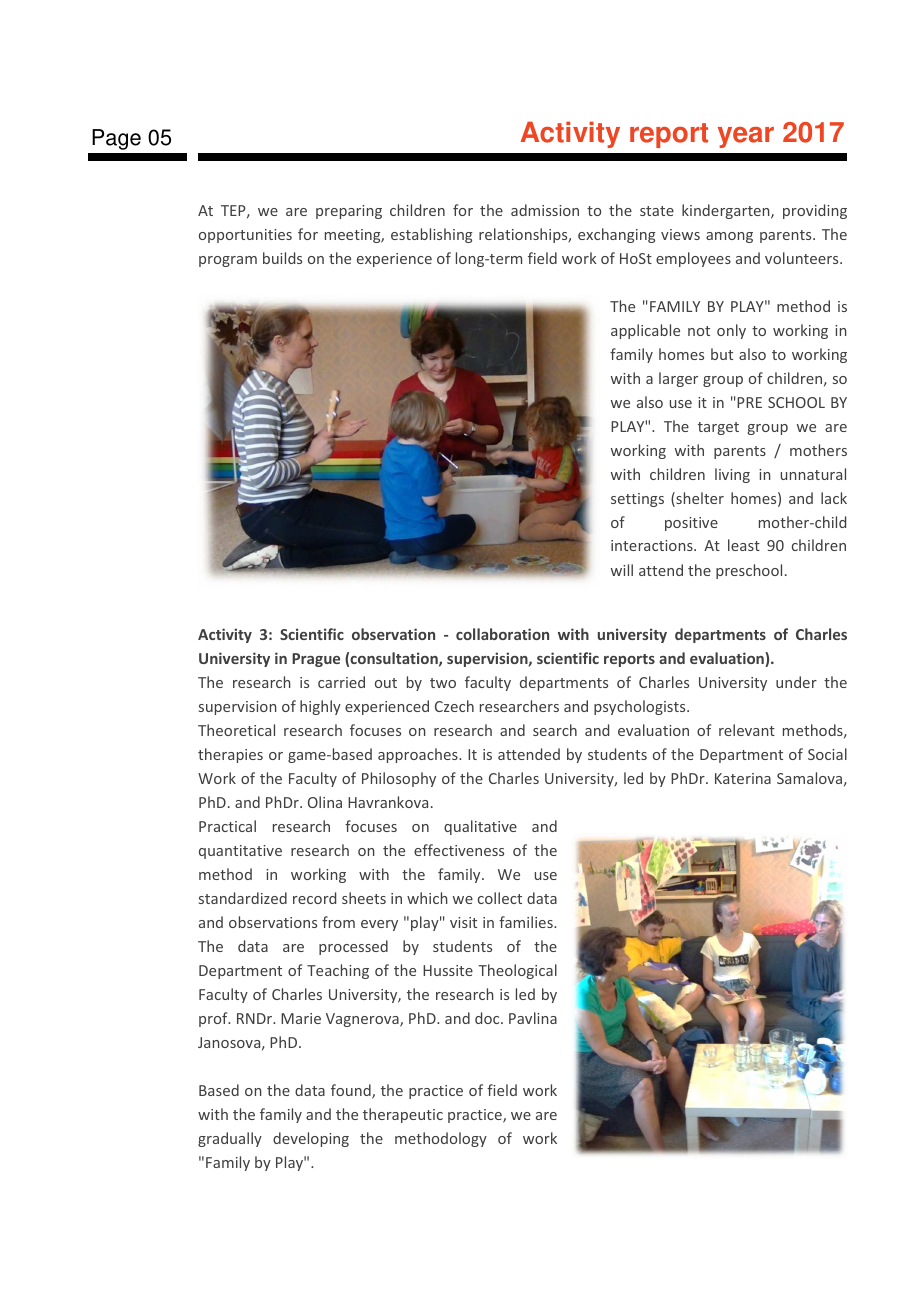 The width and height of the screenshot is (924, 1308). Describe the element at coordinates (227, 826) in the screenshot. I see `Practical` at that location.
